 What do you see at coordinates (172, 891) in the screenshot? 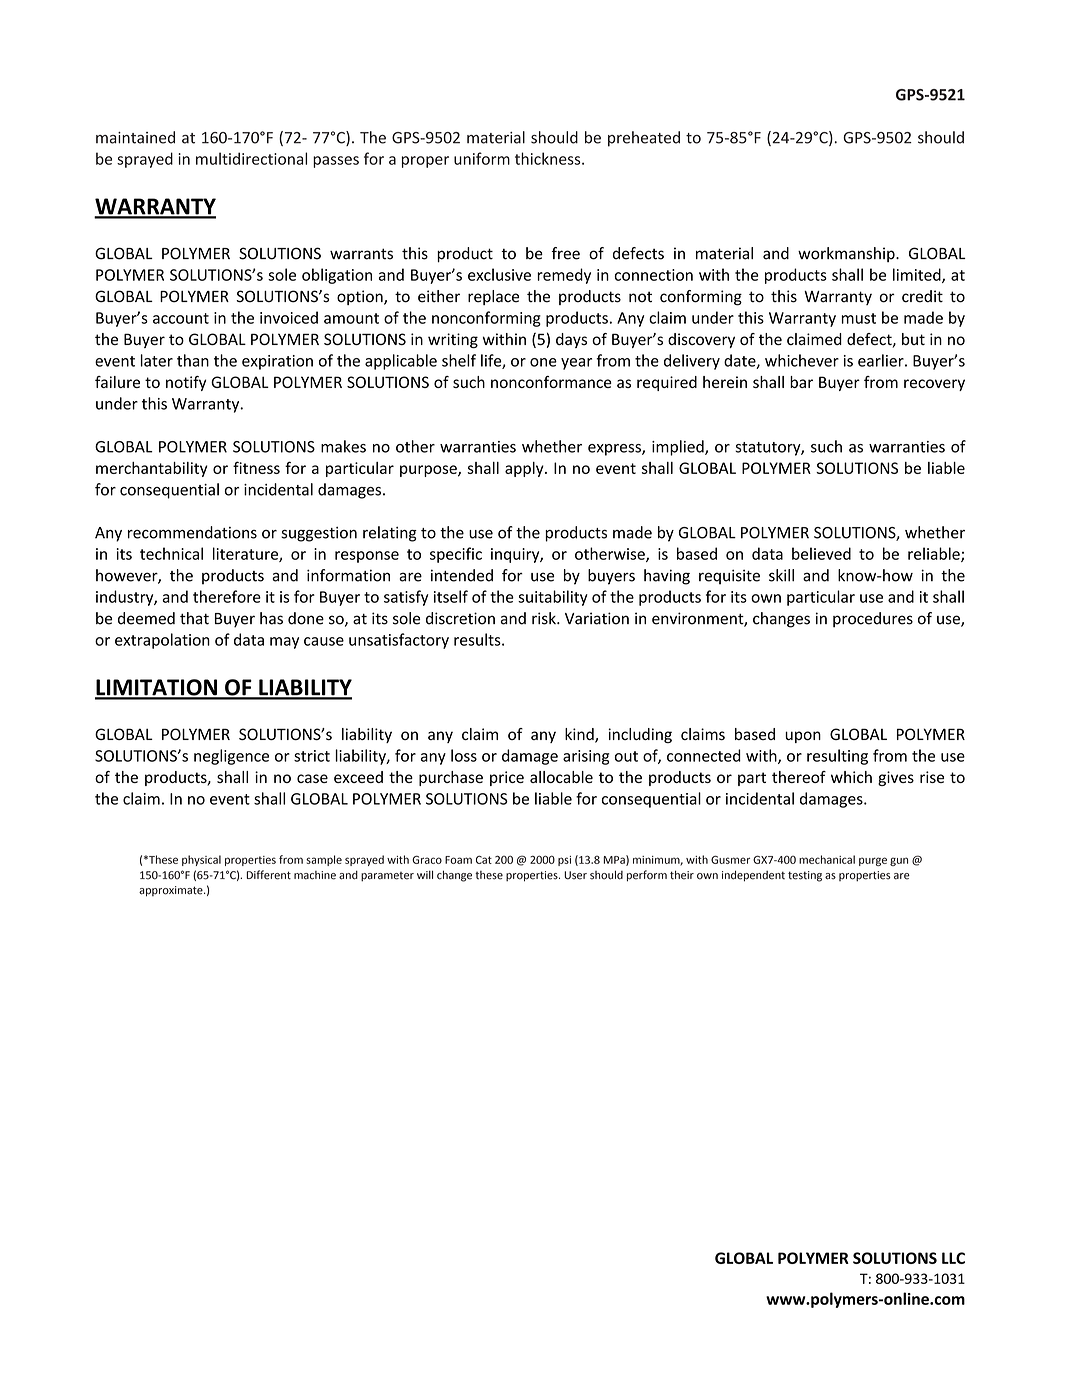
I see `approximate` at bounding box center [172, 891].
